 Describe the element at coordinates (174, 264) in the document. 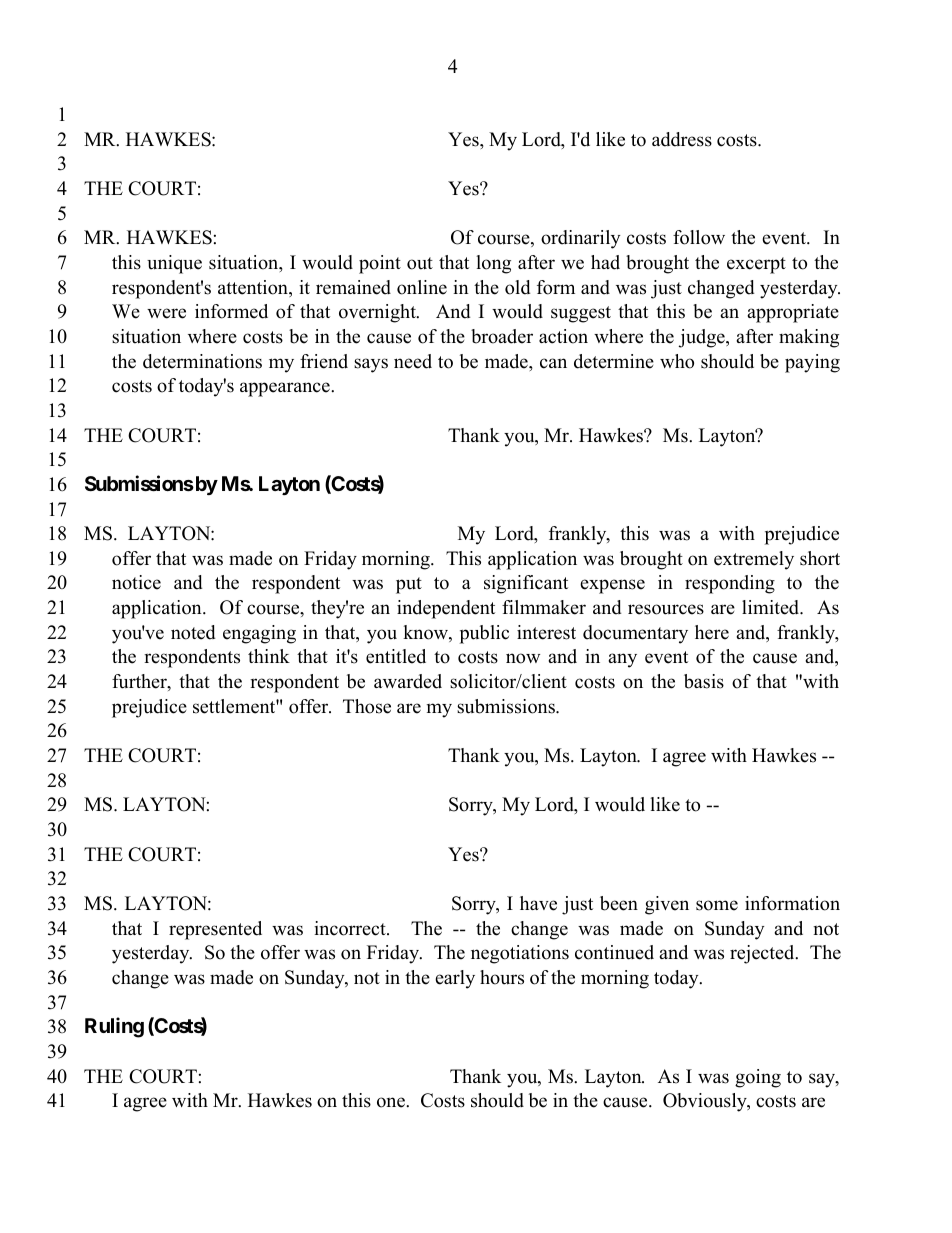

I see `unique` at that location.
